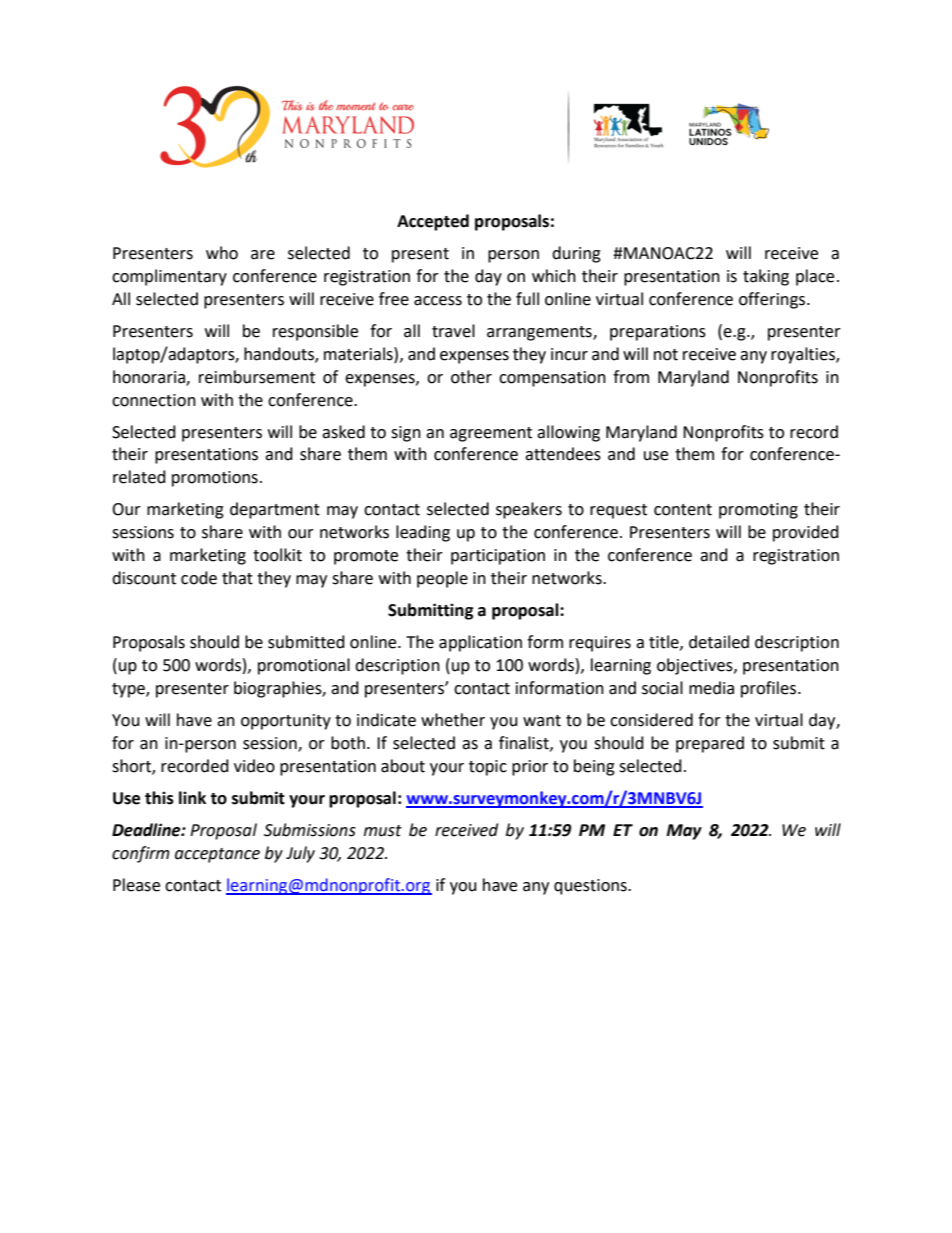 The width and height of the document is (952, 1233). Describe the element at coordinates (498, 557) in the document. I see `participation` at that location.
